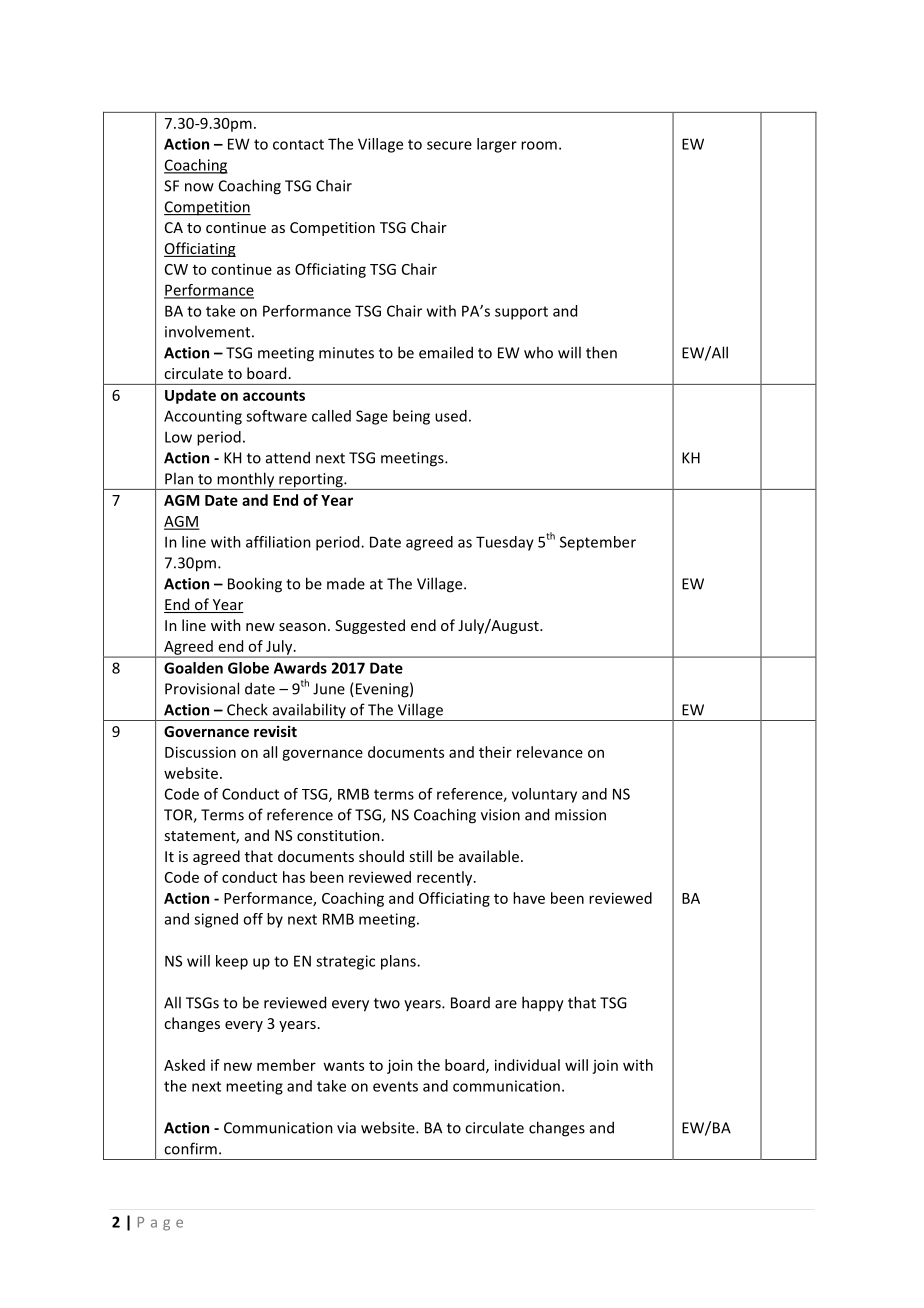 This image has height=1308, width=924. Describe the element at coordinates (199, 187) in the image. I see `now` at that location.
